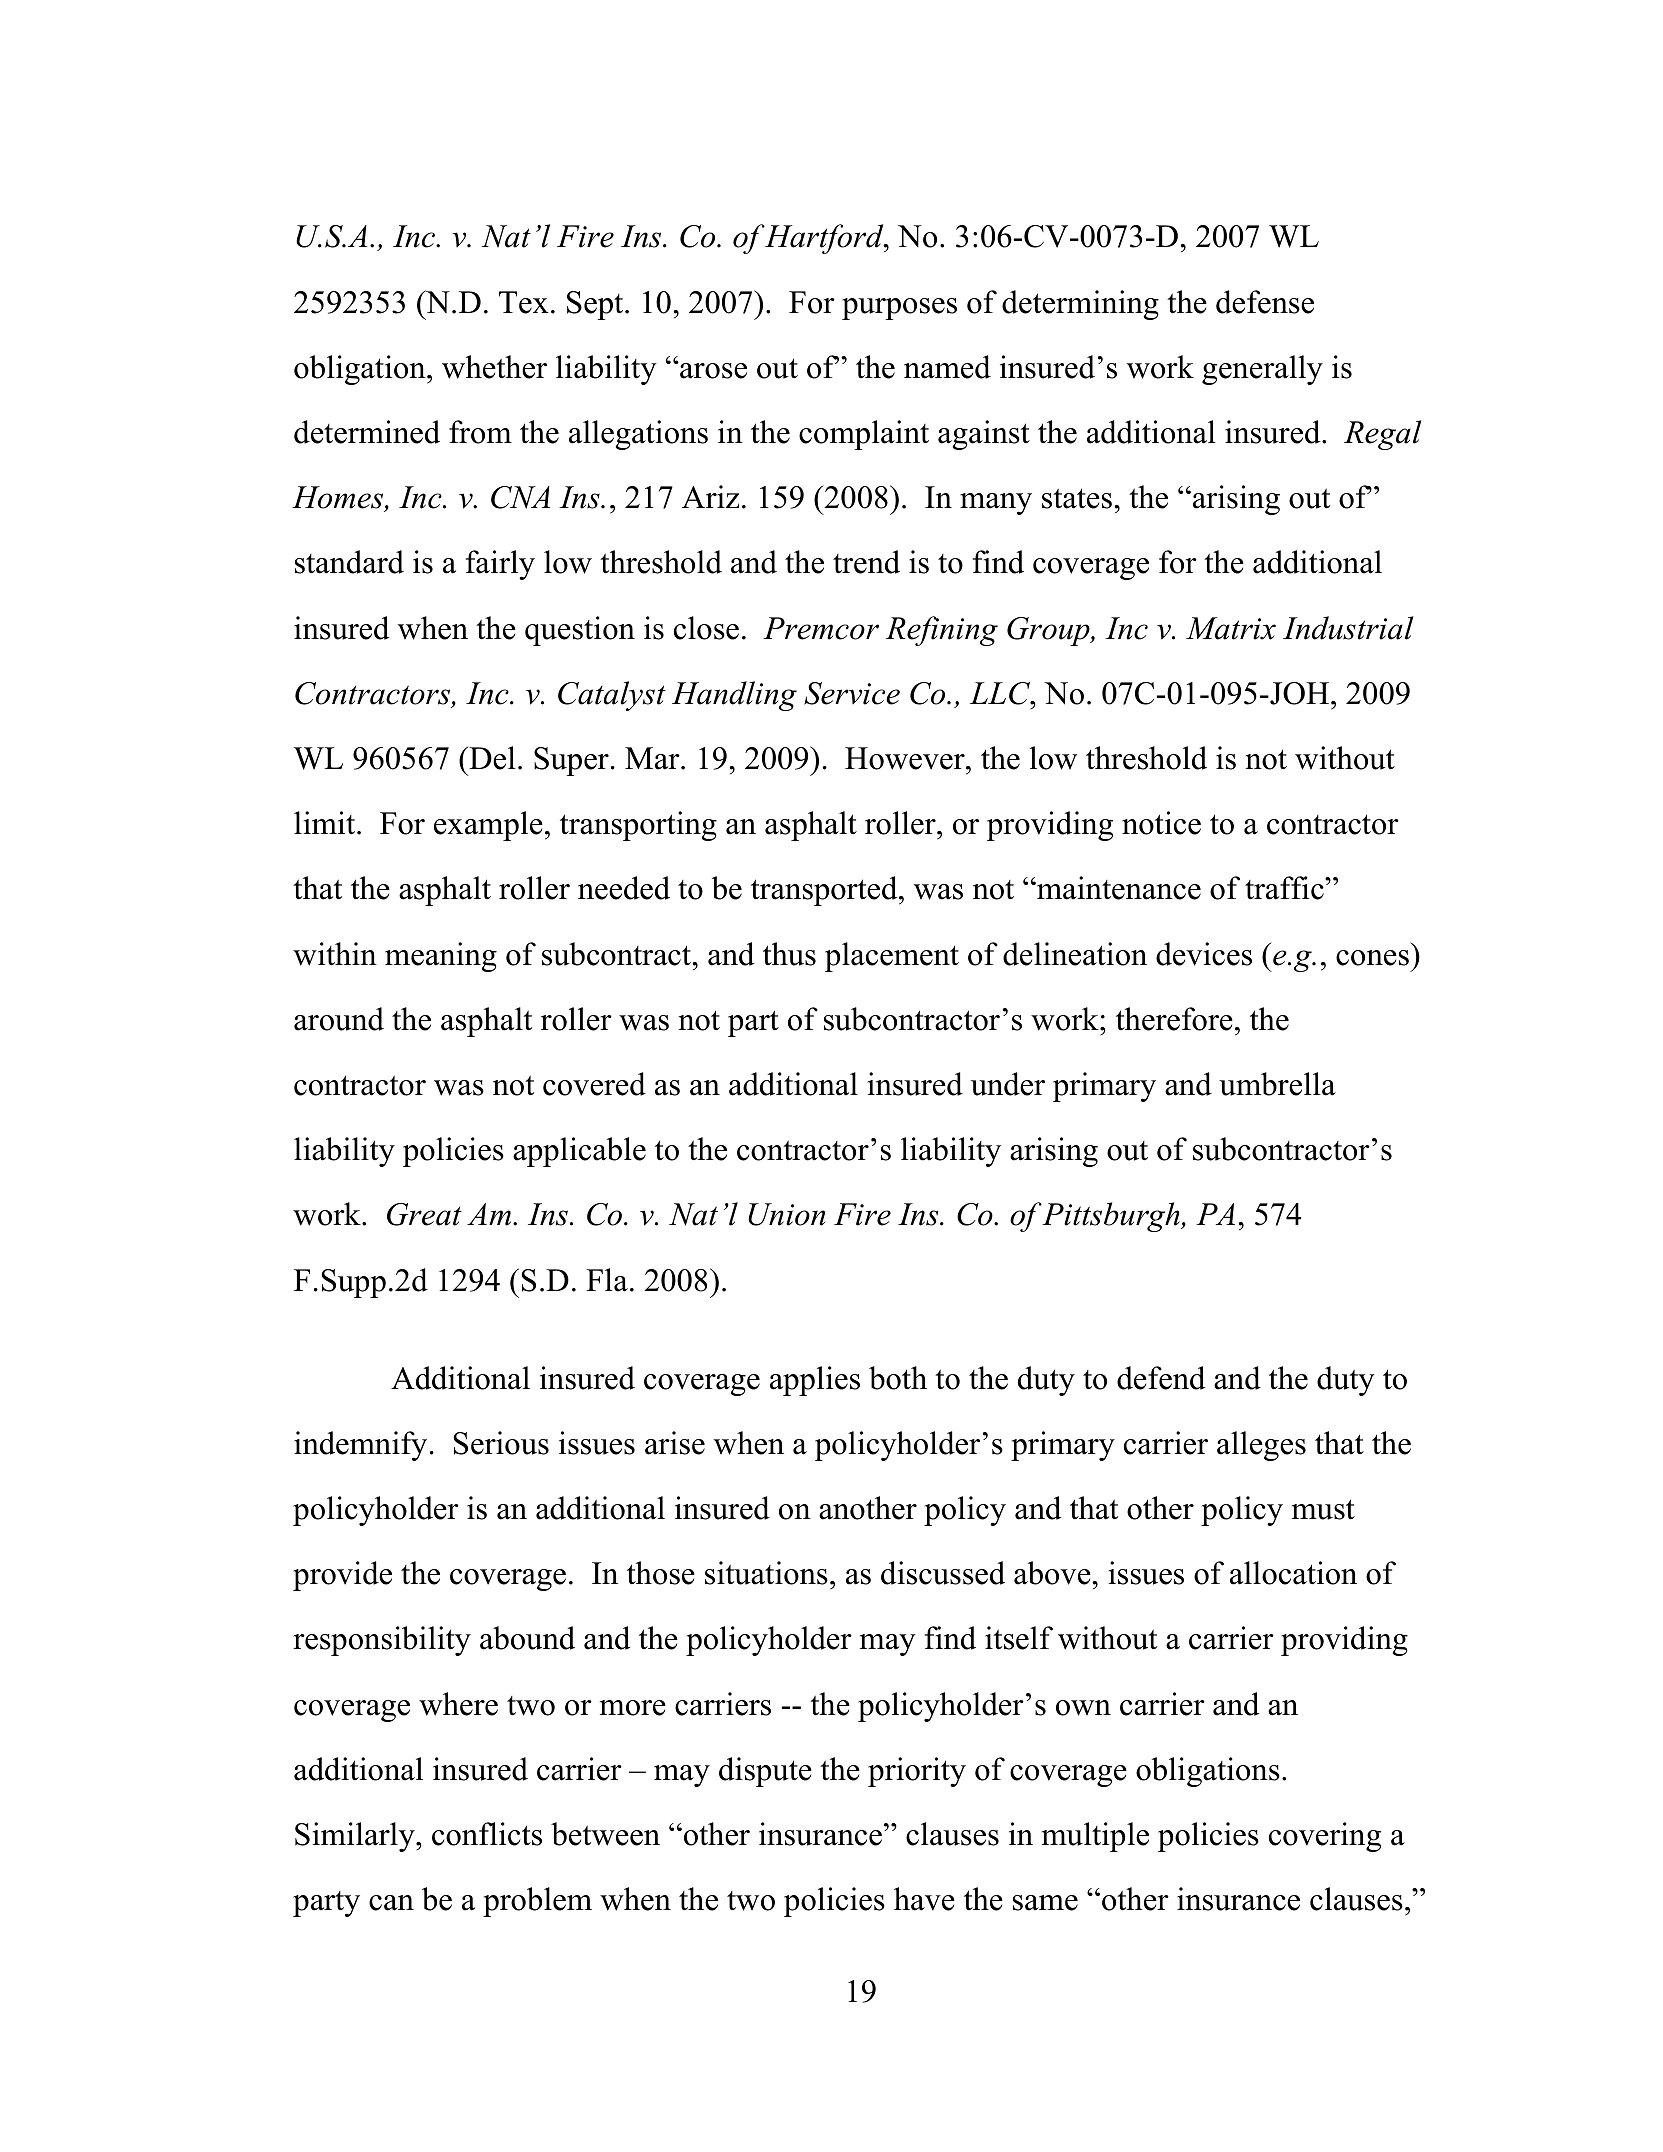 Image resolution: width=1663 pixels, height=2152 pixels. I want to click on applies, so click(815, 1381).
